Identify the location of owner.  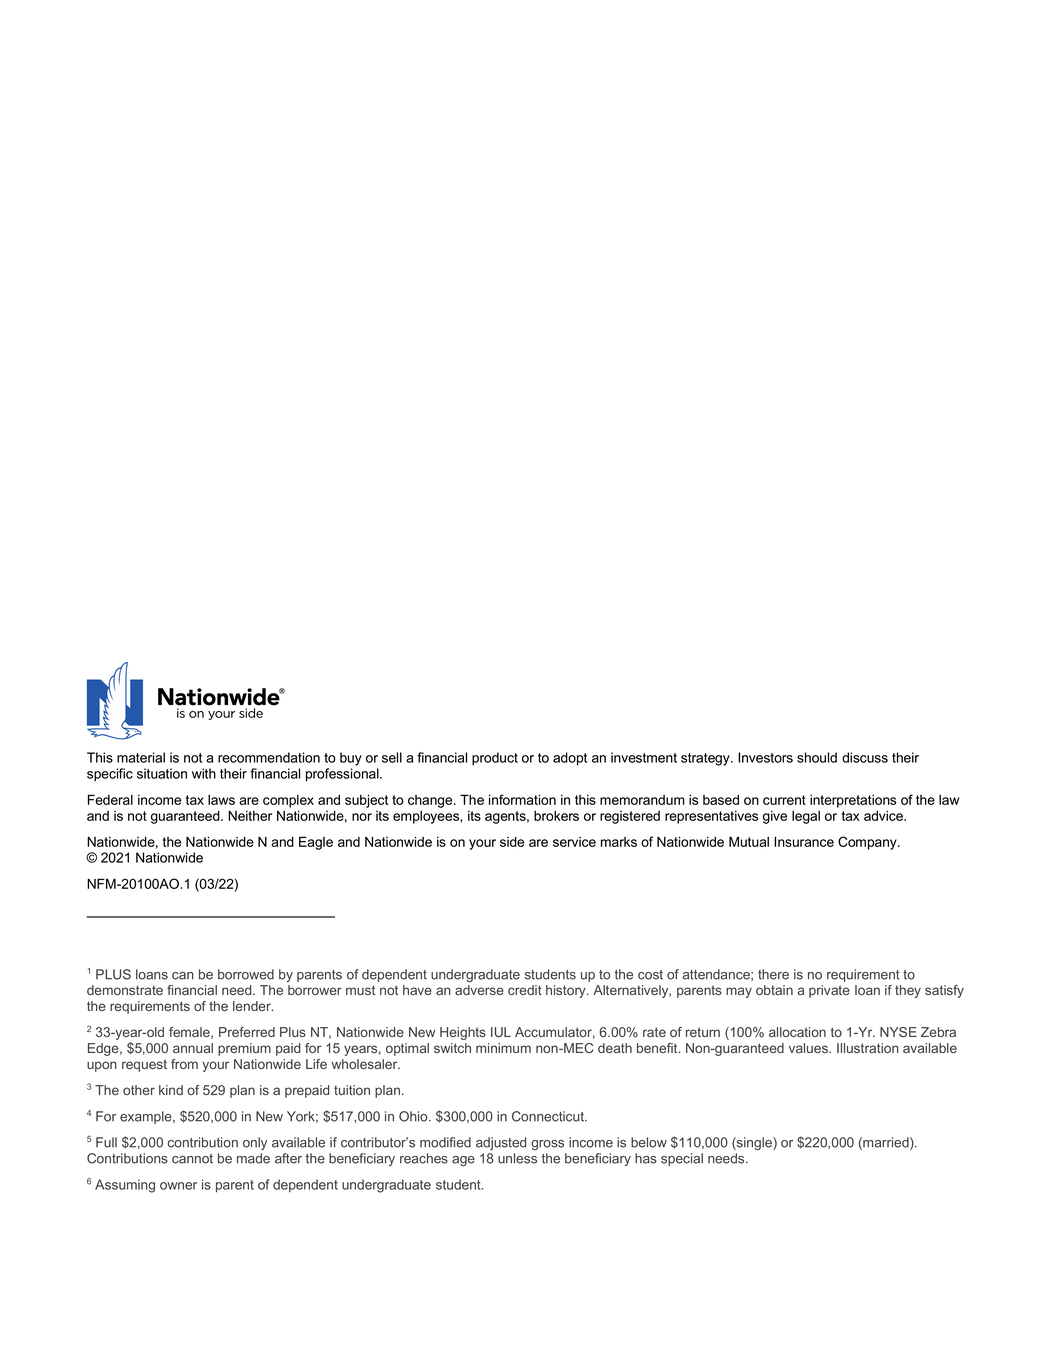
(178, 1186).
